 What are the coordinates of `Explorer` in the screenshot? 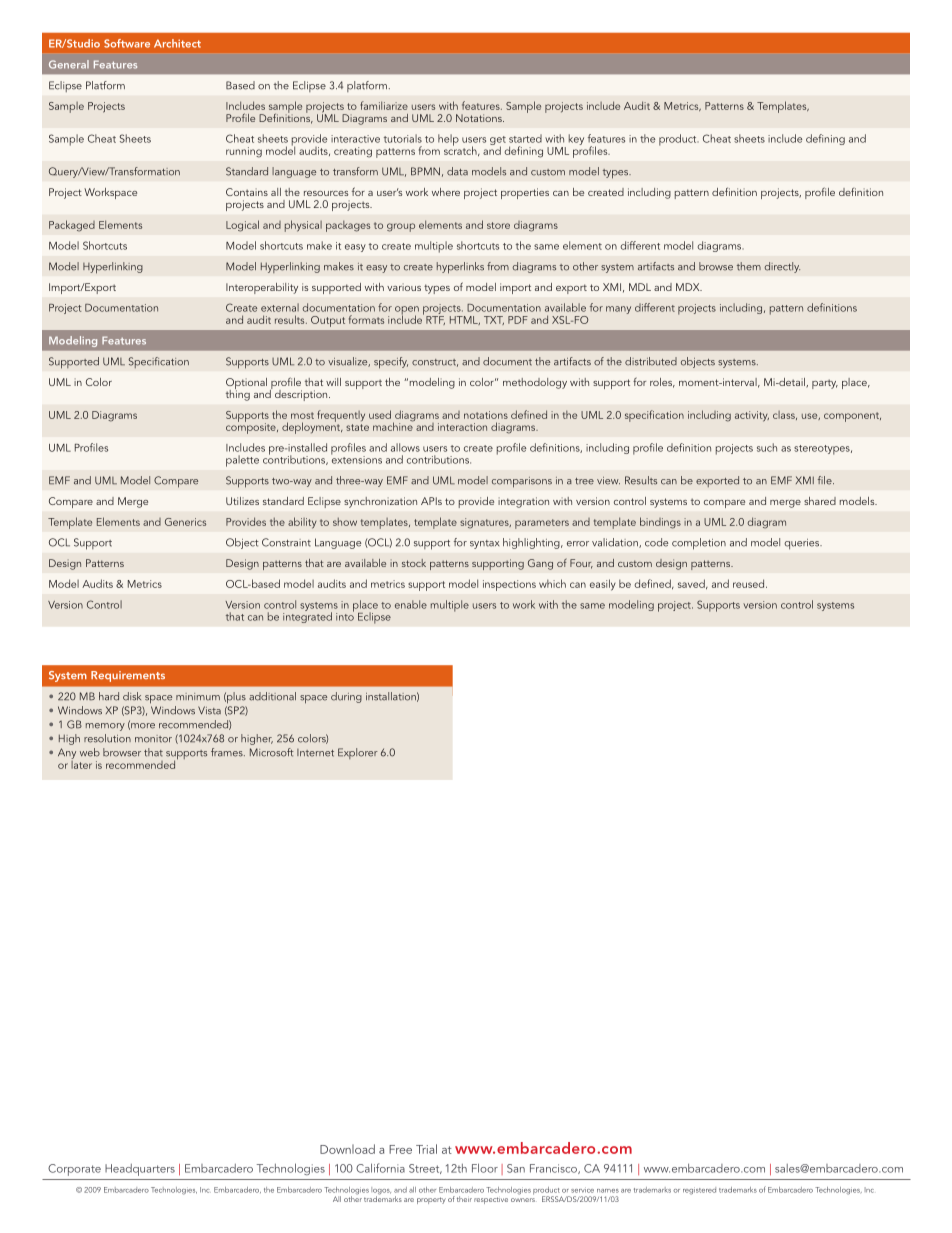 It's located at (358, 753).
